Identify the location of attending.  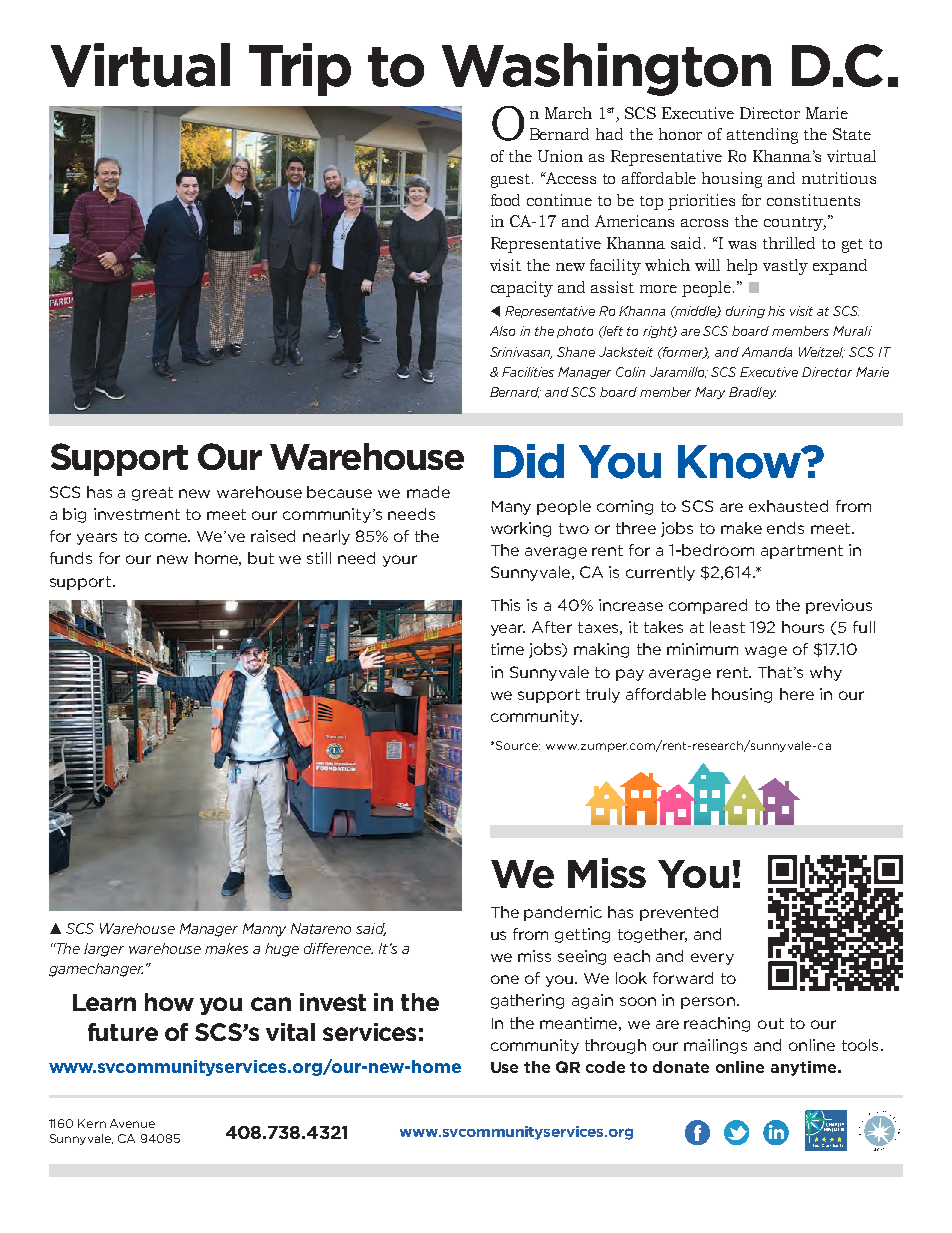
(762, 136).
